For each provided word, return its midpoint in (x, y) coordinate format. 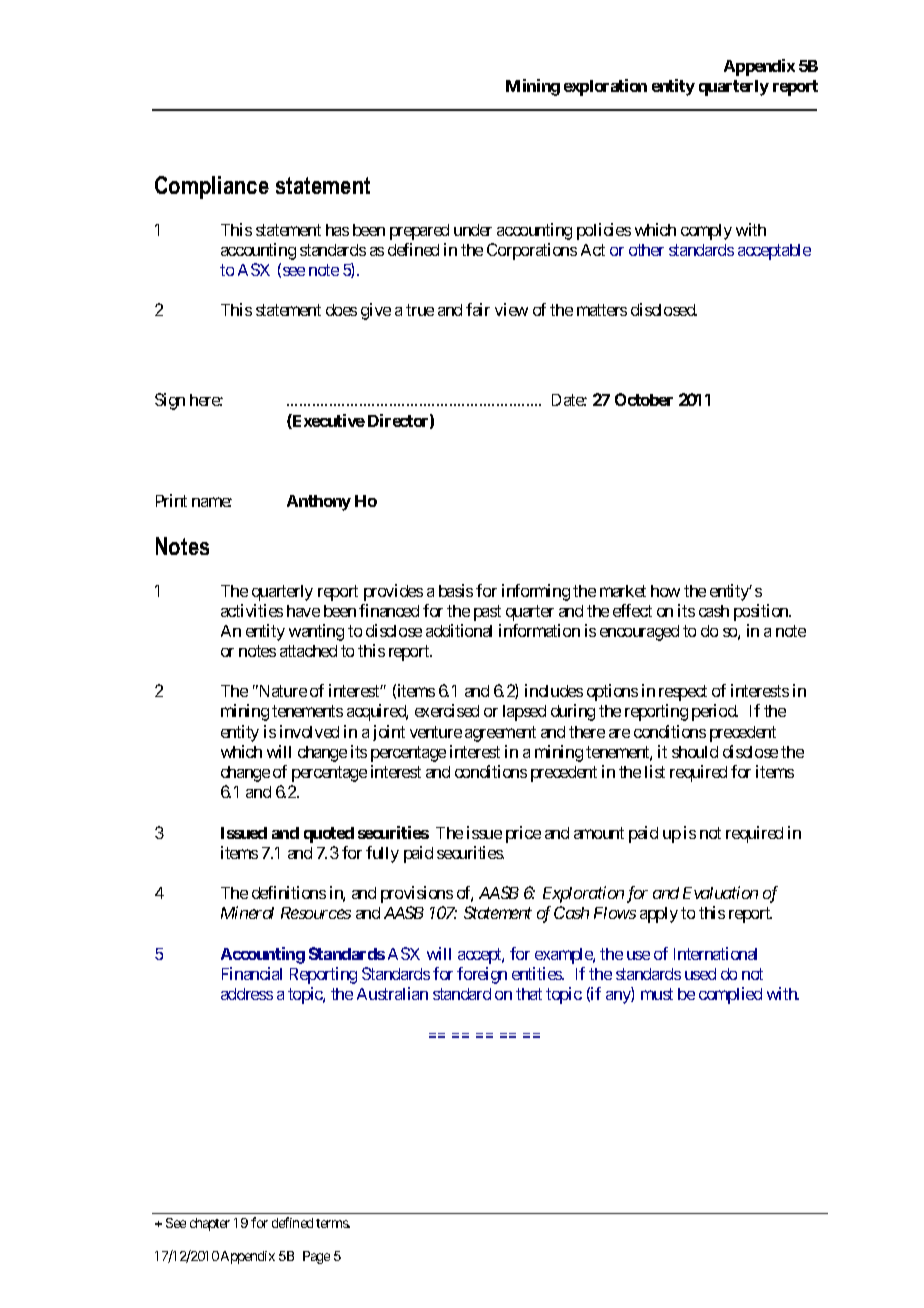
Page (316, 1257)
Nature (282, 691)
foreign (482, 975)
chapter (210, 1224)
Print (171, 500)
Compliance (212, 187)
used (700, 974)
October (644, 399)
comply (706, 232)
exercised (447, 710)
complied (730, 995)
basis (456, 590)
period (715, 712)
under (473, 230)
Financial (252, 973)
